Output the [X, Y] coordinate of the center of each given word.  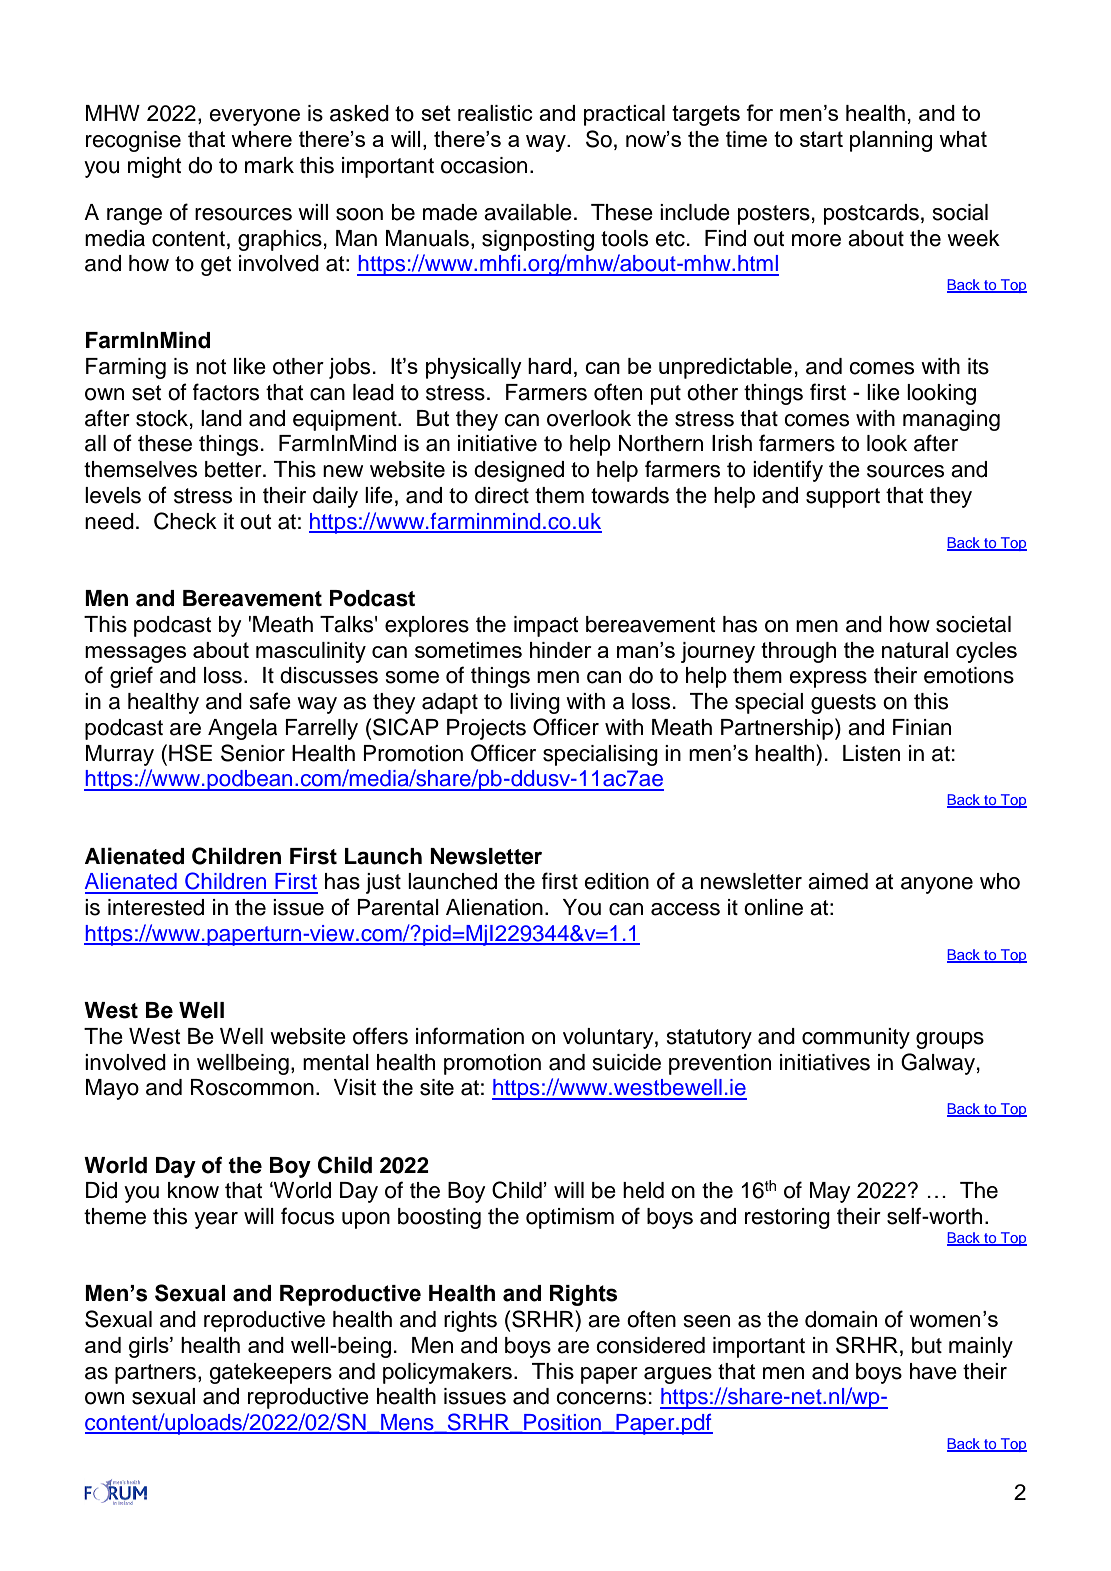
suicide [627, 1062]
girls [150, 1347]
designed [519, 471]
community [856, 1038]
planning [891, 141]
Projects [486, 729]
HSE [190, 753]
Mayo [112, 1089]
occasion [484, 165]
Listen [871, 753]
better [234, 469]
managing [951, 420]
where [261, 139]
